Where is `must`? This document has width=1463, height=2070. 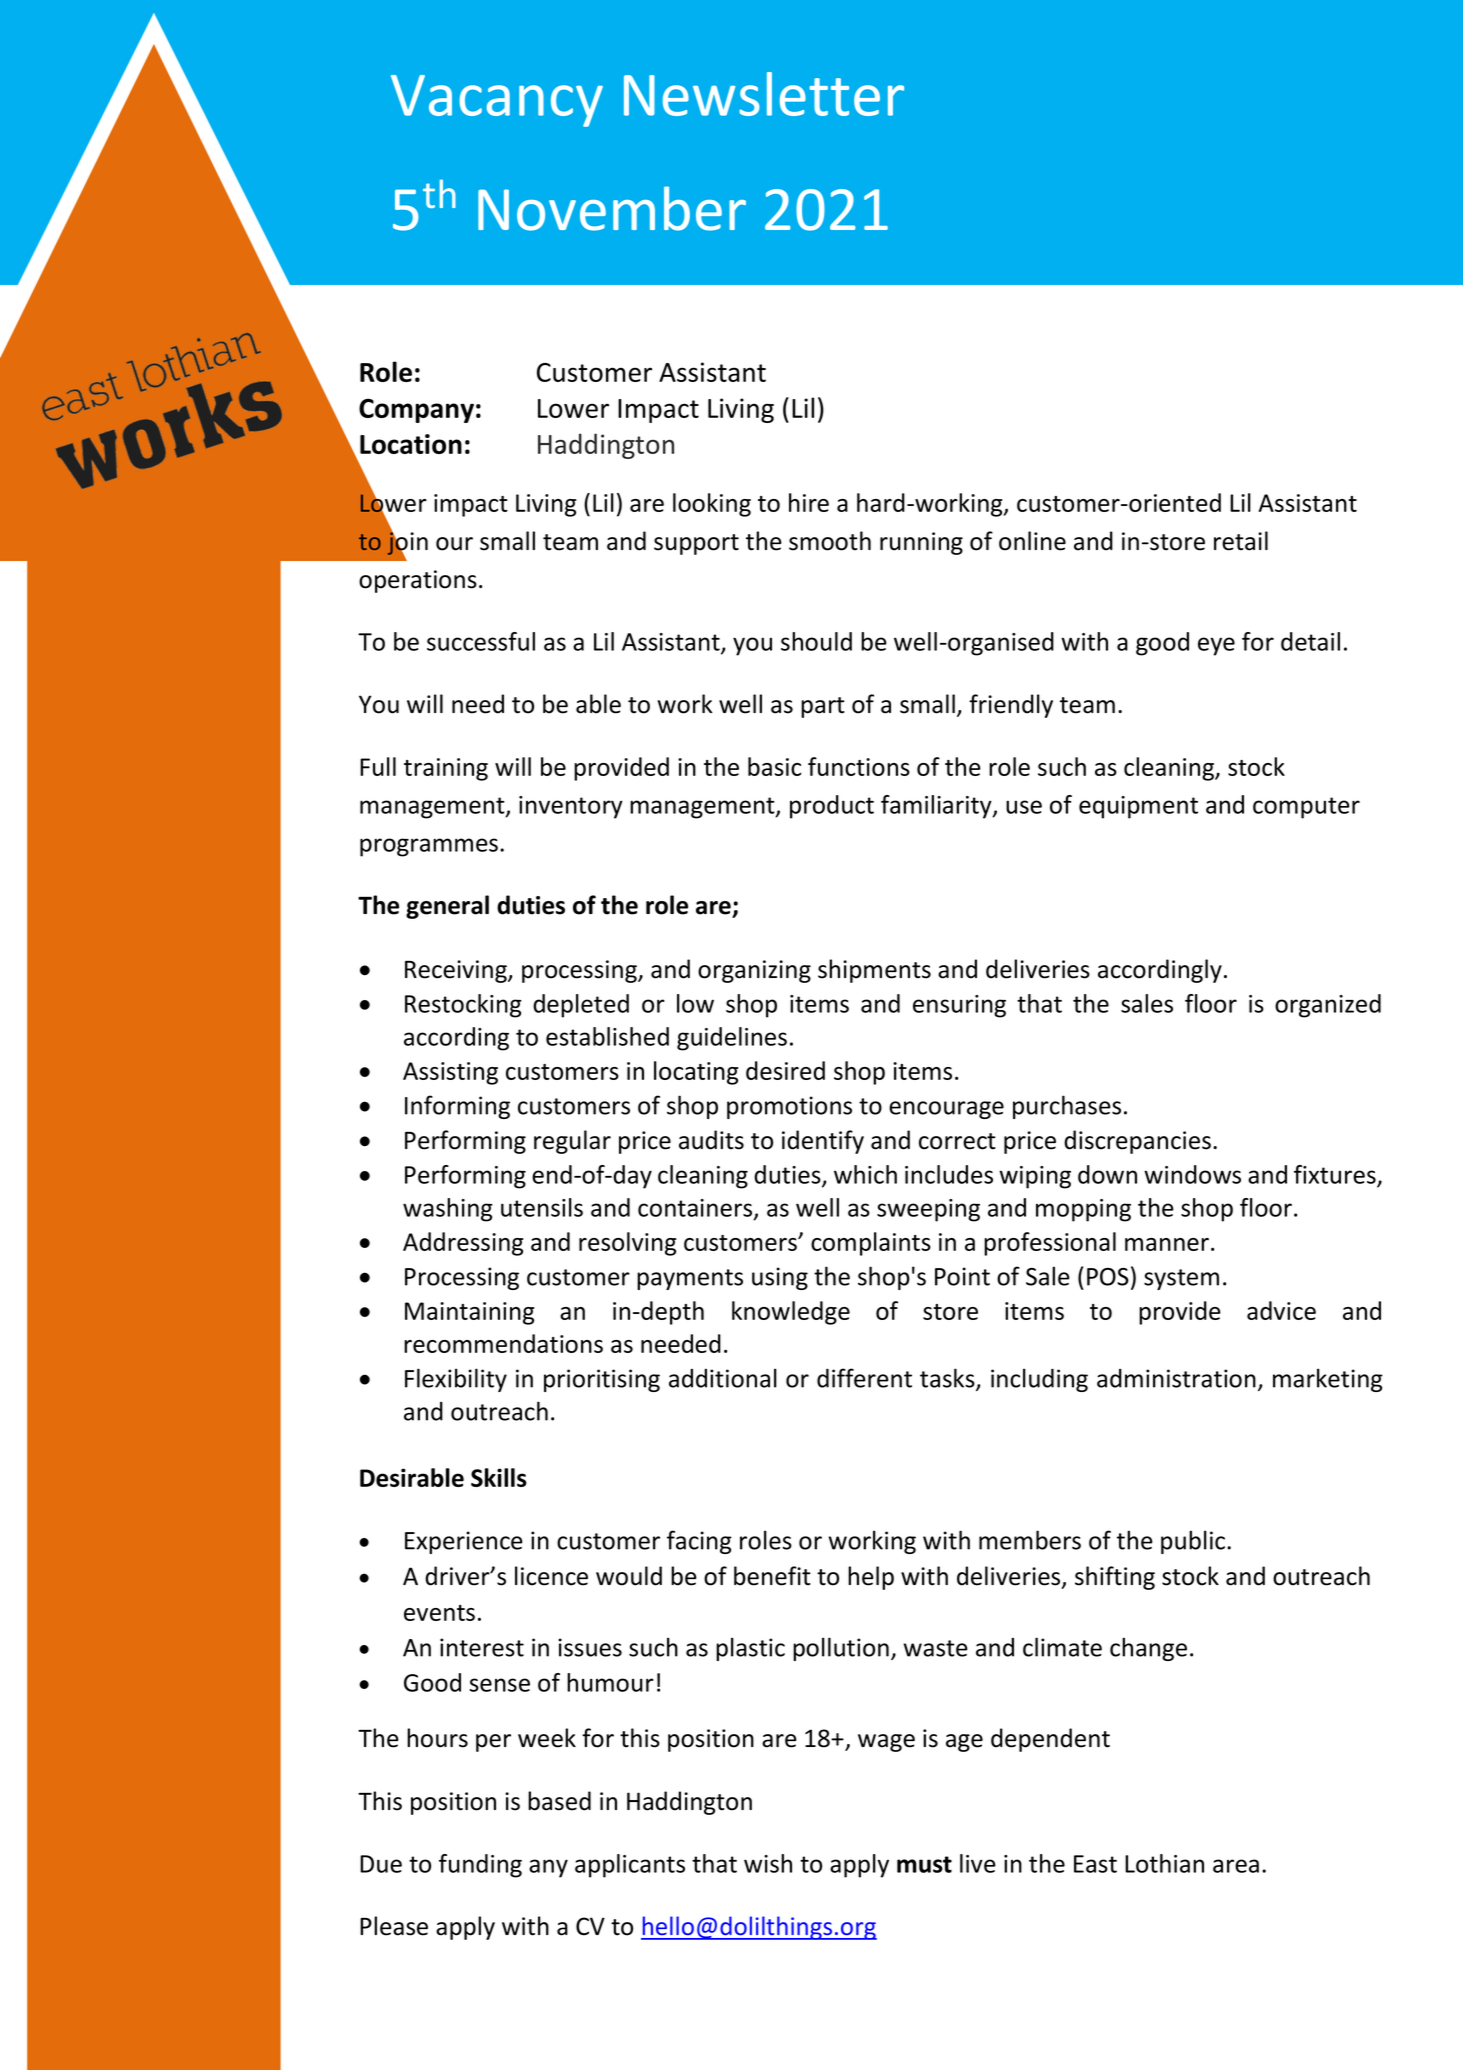
must is located at coordinates (924, 1864).
